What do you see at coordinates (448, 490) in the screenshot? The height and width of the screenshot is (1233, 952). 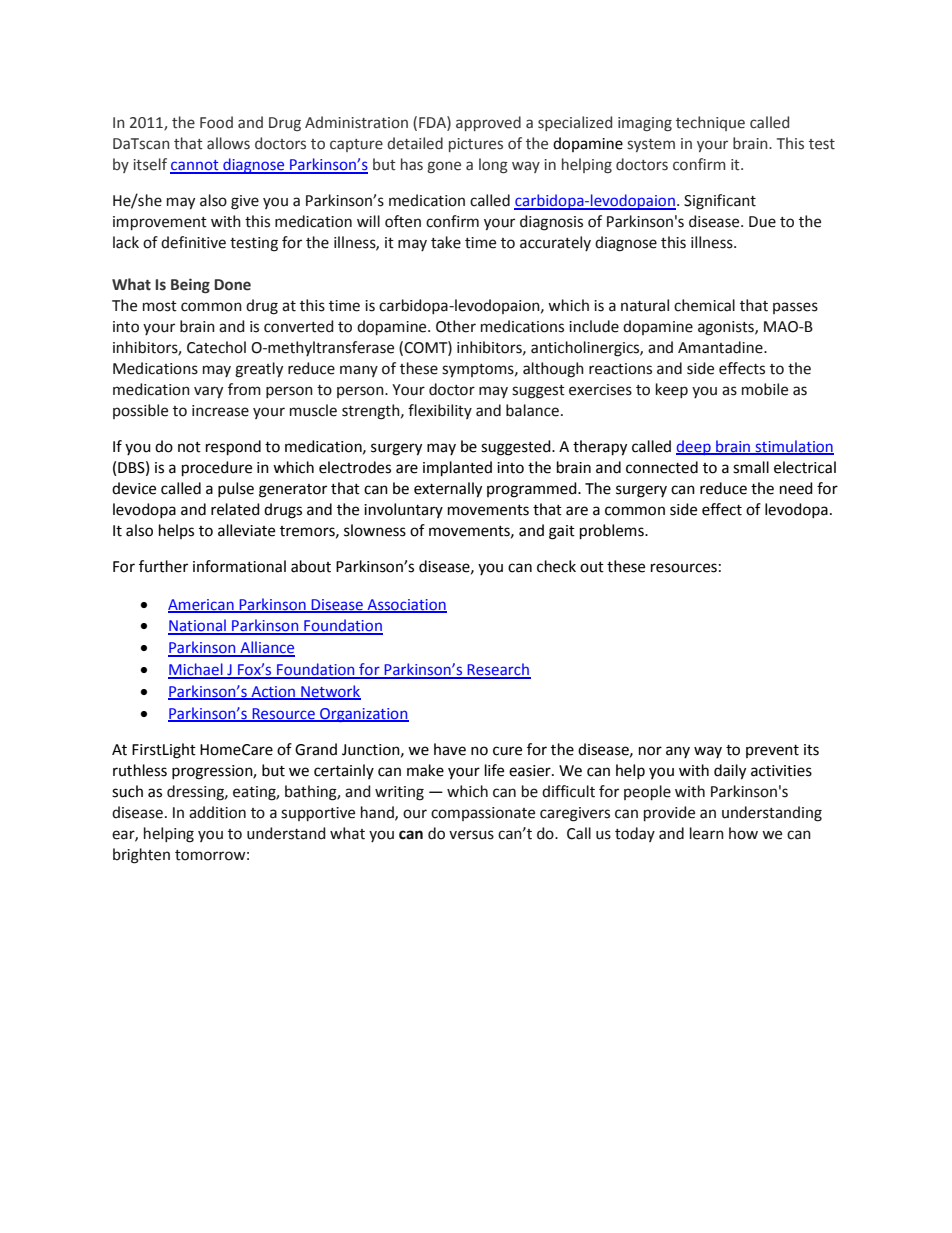 I see `externally` at bounding box center [448, 490].
